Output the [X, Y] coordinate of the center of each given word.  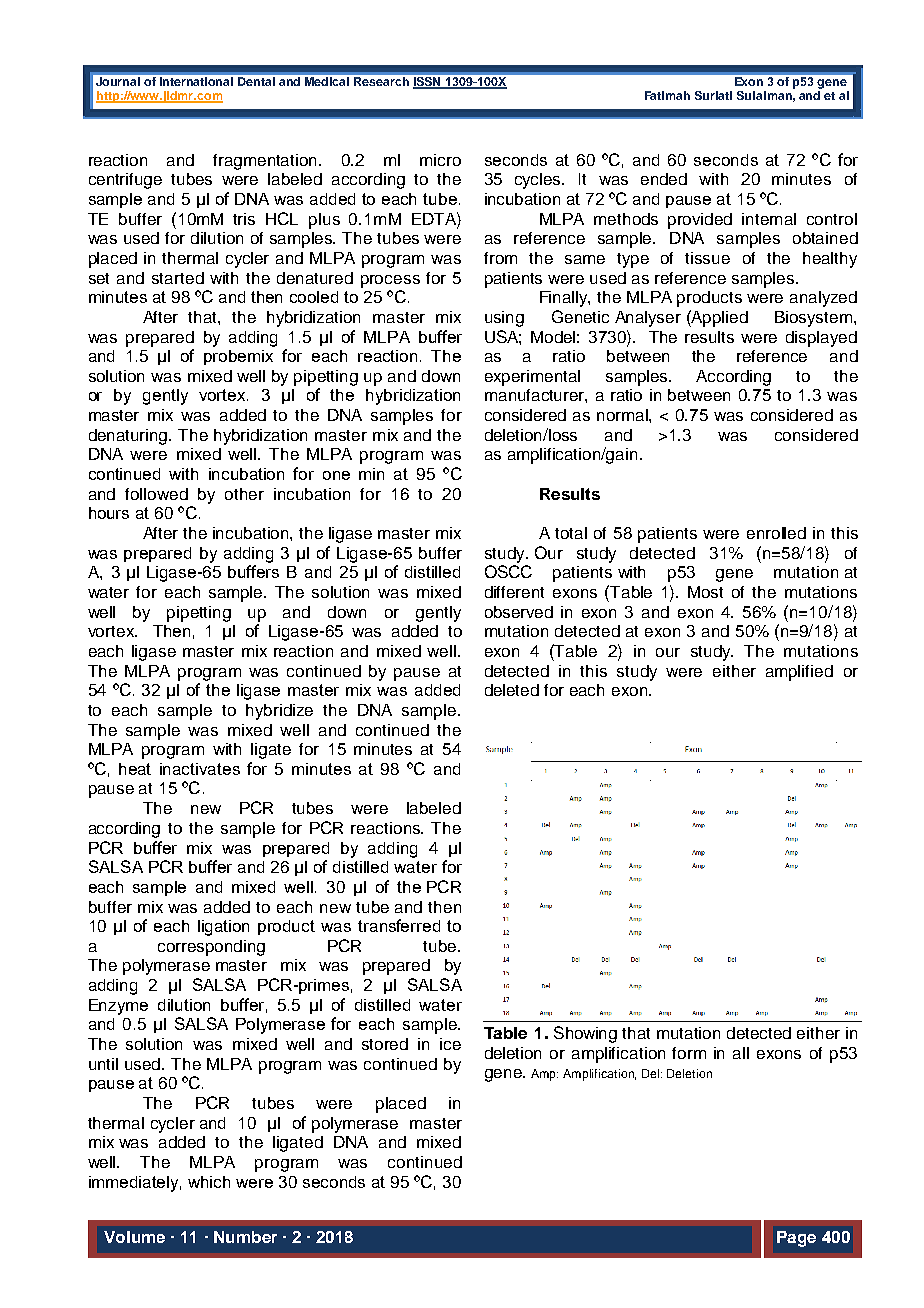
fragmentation [266, 162]
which [209, 1182]
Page [796, 1239]
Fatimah [667, 95]
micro [440, 160]
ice [450, 1044]
